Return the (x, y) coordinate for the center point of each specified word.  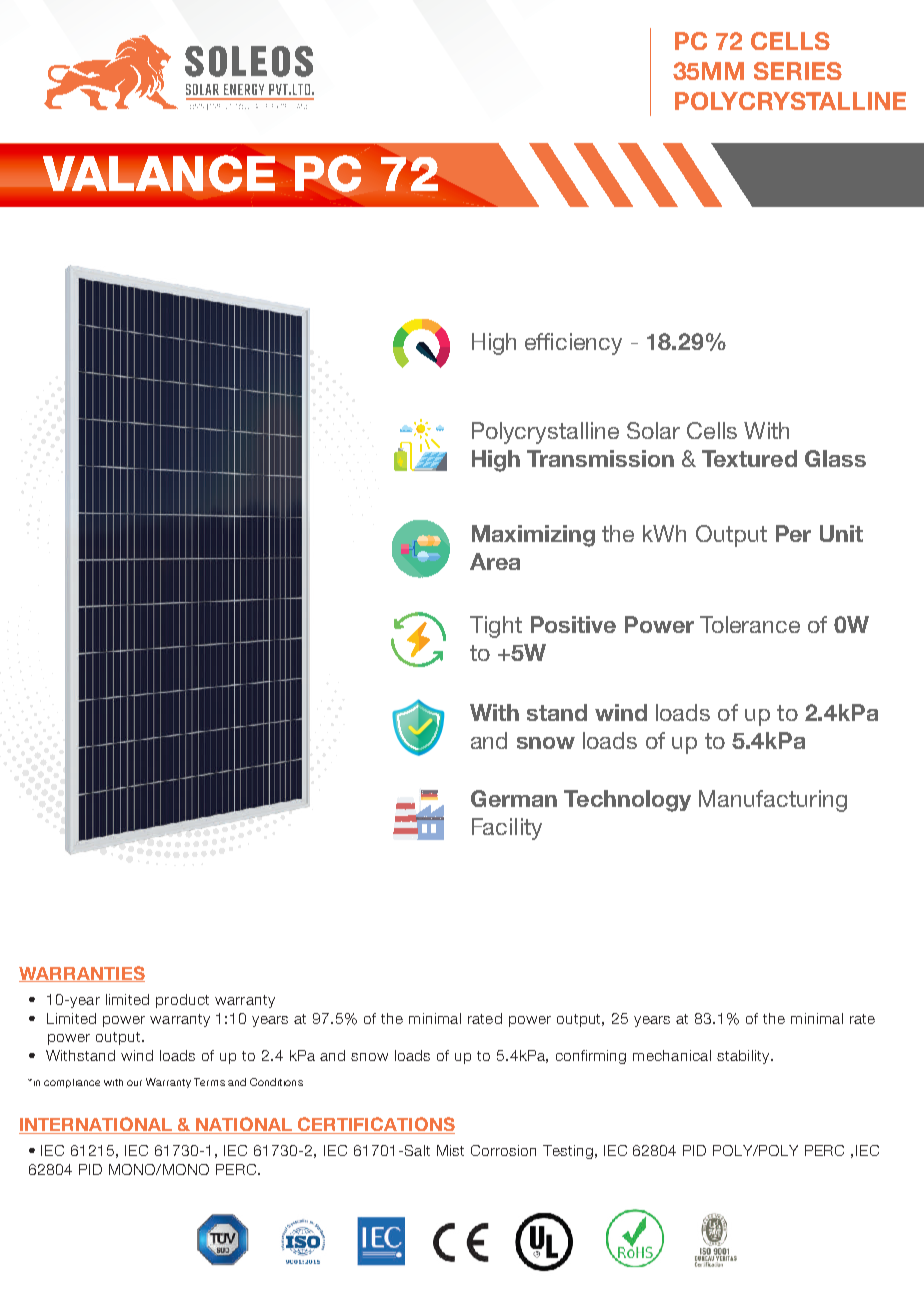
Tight (496, 627)
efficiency (573, 344)
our (134, 1083)
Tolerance (750, 624)
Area (495, 561)
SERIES (798, 71)
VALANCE (158, 173)
